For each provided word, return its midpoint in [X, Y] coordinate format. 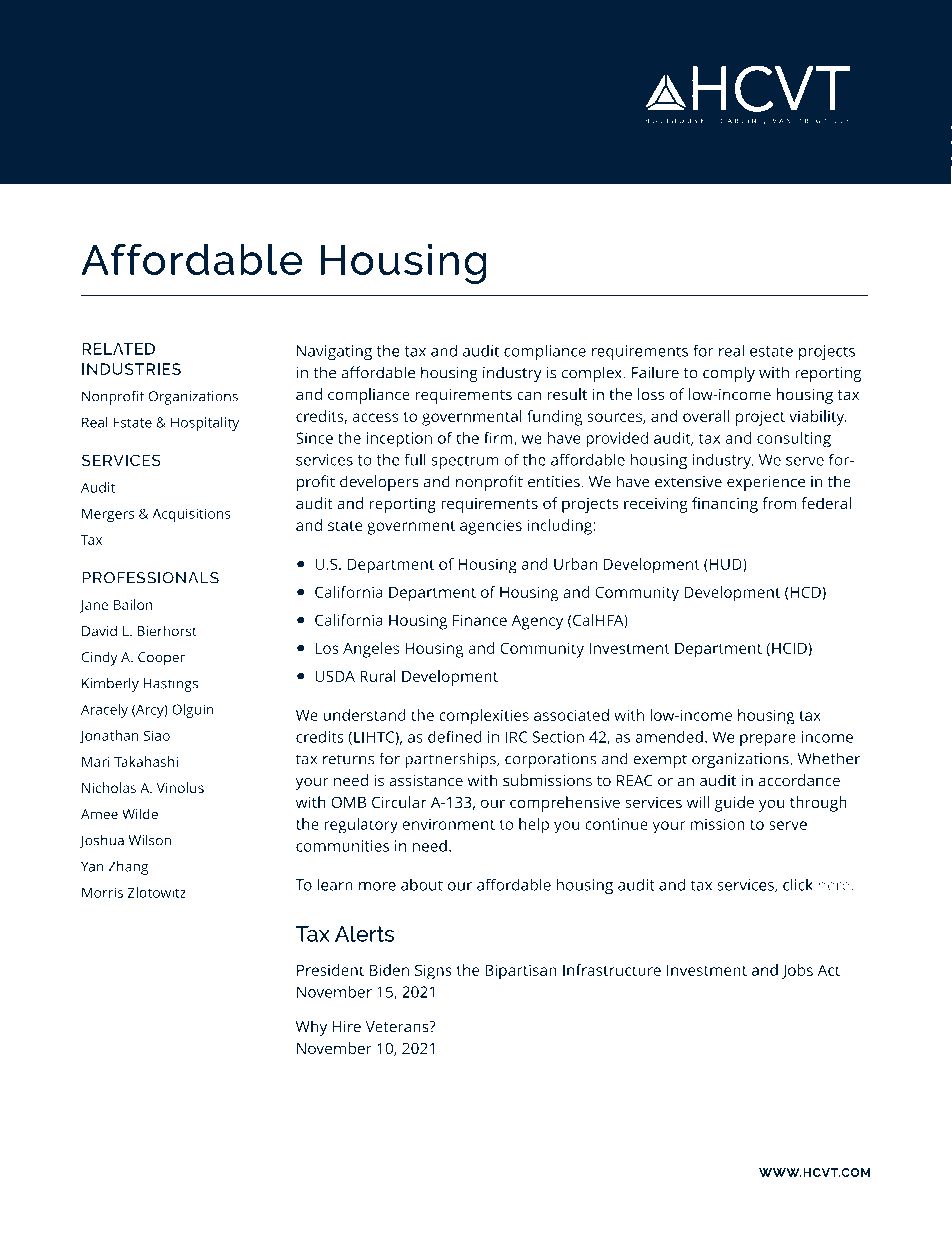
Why [311, 1028]
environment [449, 824]
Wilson [150, 840]
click [798, 884]
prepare [768, 740]
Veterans [398, 1027]
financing [725, 505]
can [529, 396]
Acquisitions [191, 515]
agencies [491, 527]
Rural [378, 676]
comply [729, 374]
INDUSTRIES [131, 369]
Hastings [171, 685]
